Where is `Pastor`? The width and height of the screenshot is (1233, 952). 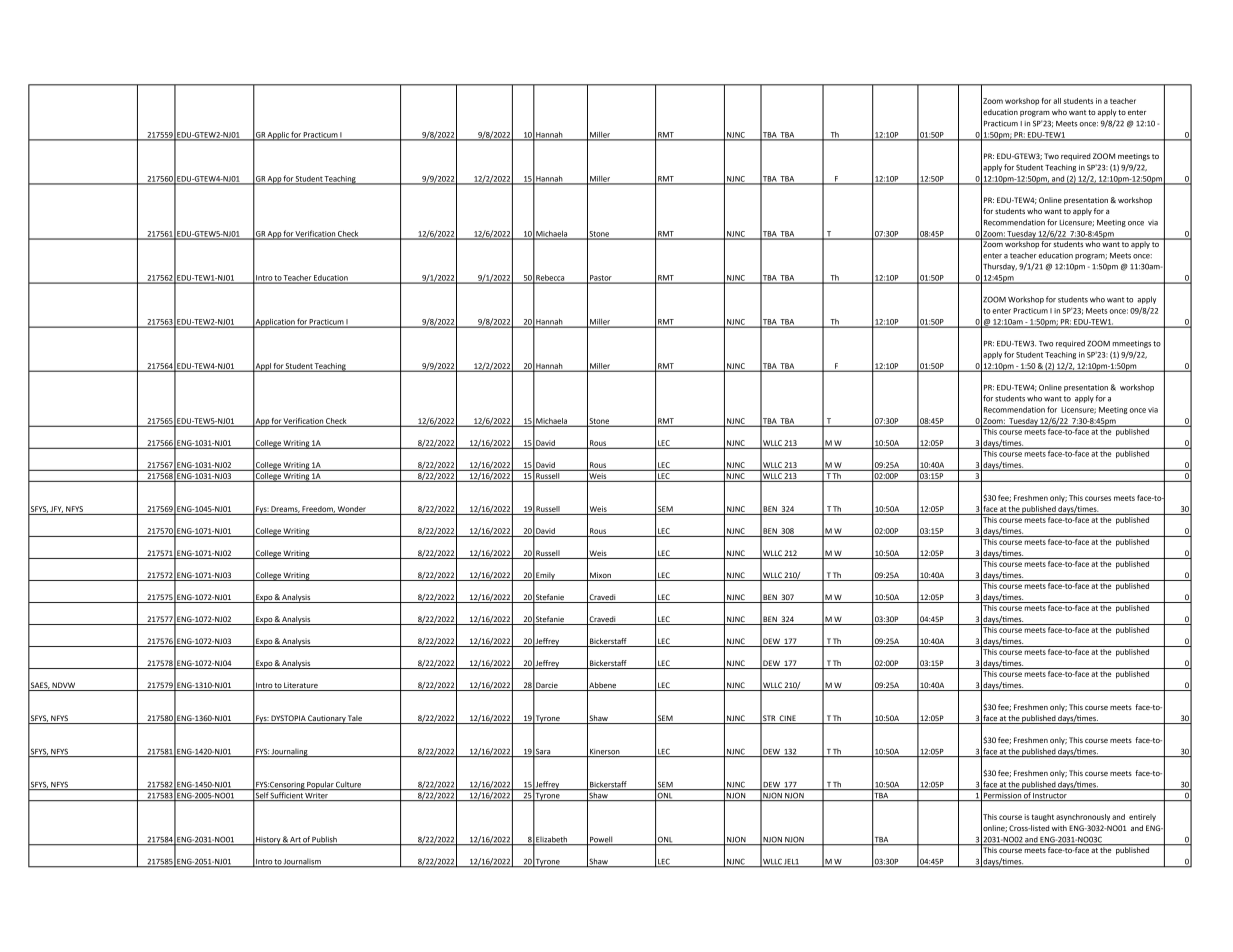
Pastor is located at coordinates (601, 279).
